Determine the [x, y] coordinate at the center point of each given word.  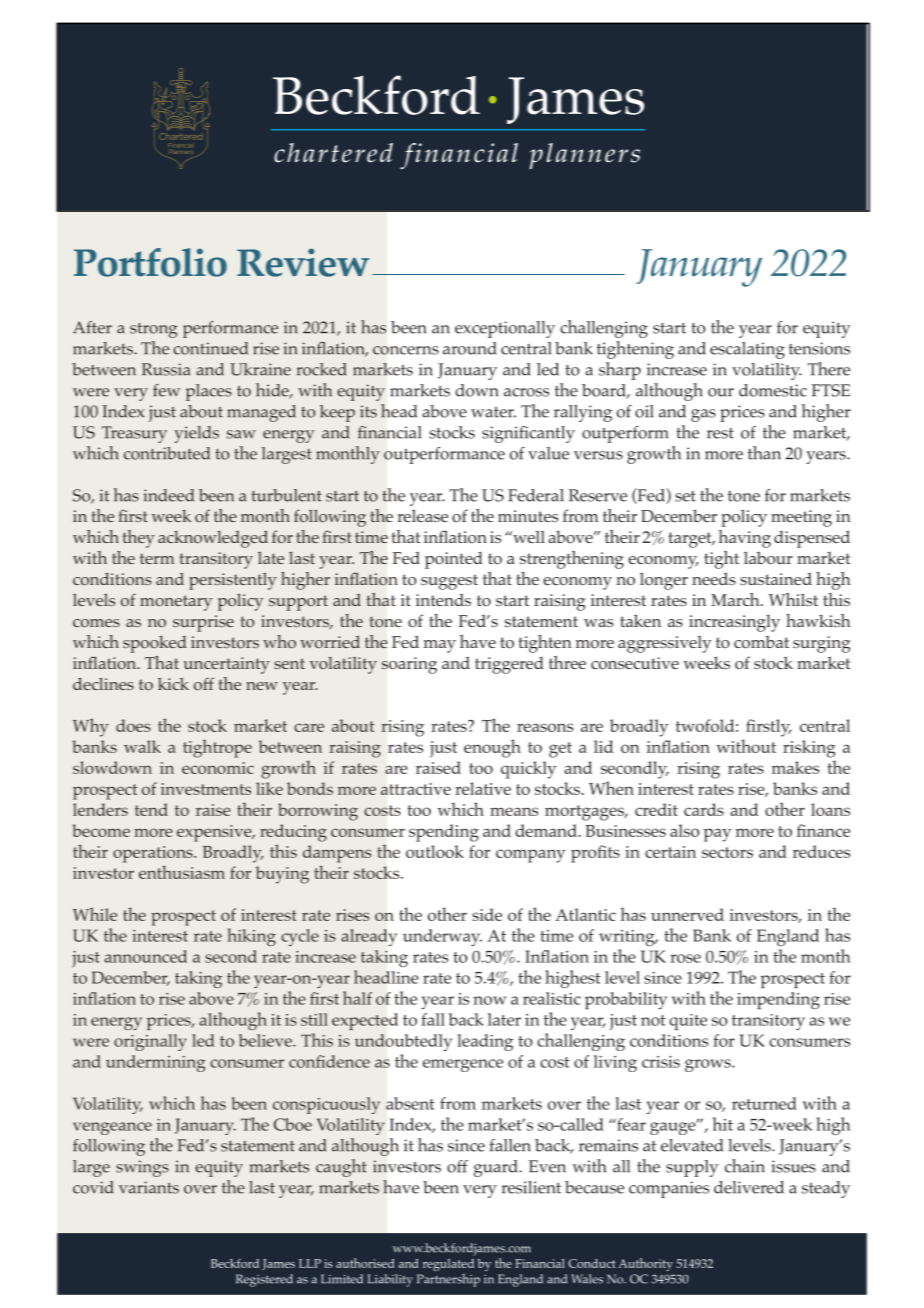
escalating [747, 350]
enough [492, 748]
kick [173, 683]
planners [584, 156]
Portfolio [150, 262]
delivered [749, 1187]
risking [809, 749]
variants [149, 1187]
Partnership [448, 1280]
